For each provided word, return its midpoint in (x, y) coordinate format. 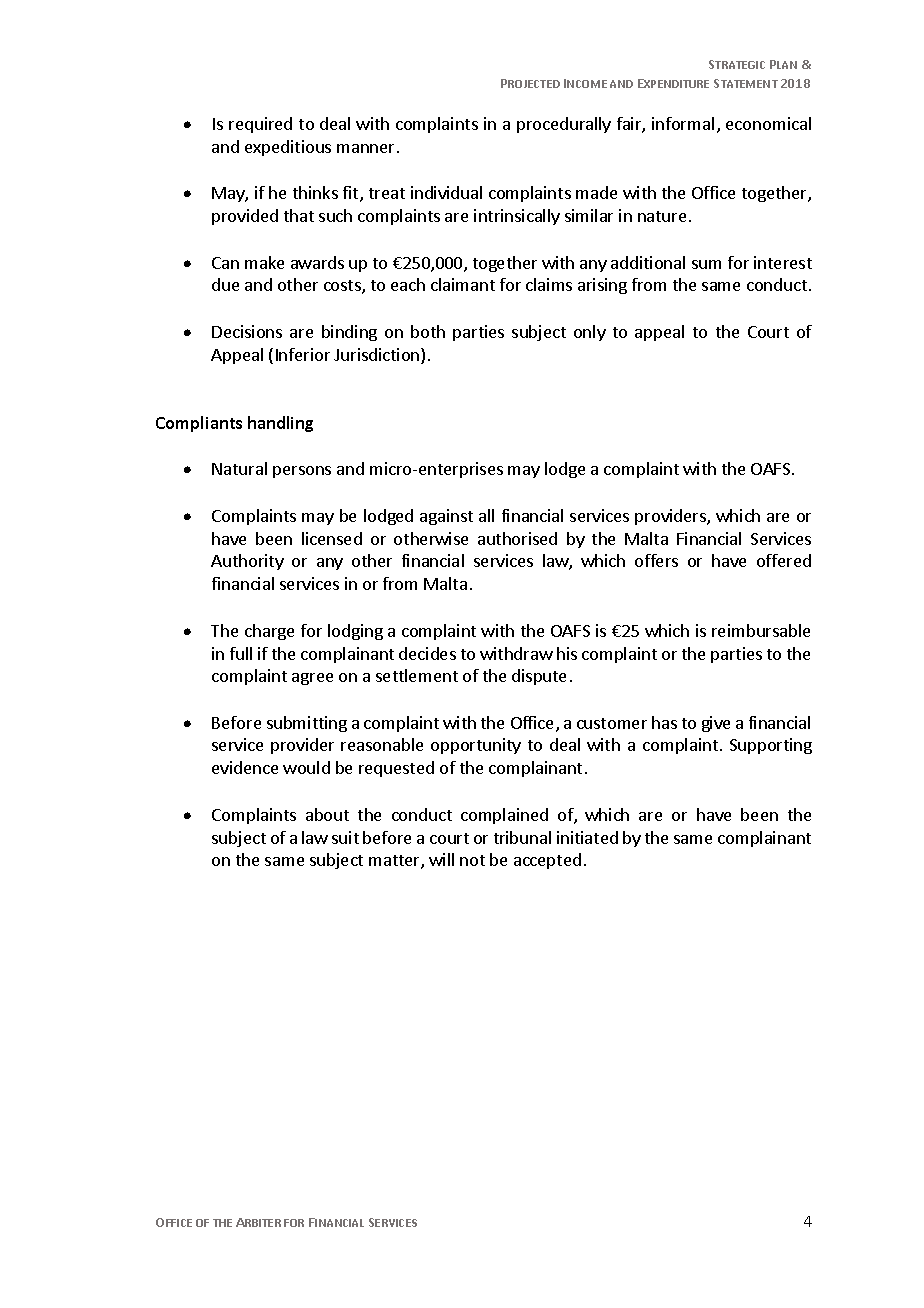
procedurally (564, 125)
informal (683, 123)
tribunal (522, 837)
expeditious (288, 148)
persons (302, 472)
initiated (587, 837)
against (446, 517)
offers (656, 560)
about (327, 814)
